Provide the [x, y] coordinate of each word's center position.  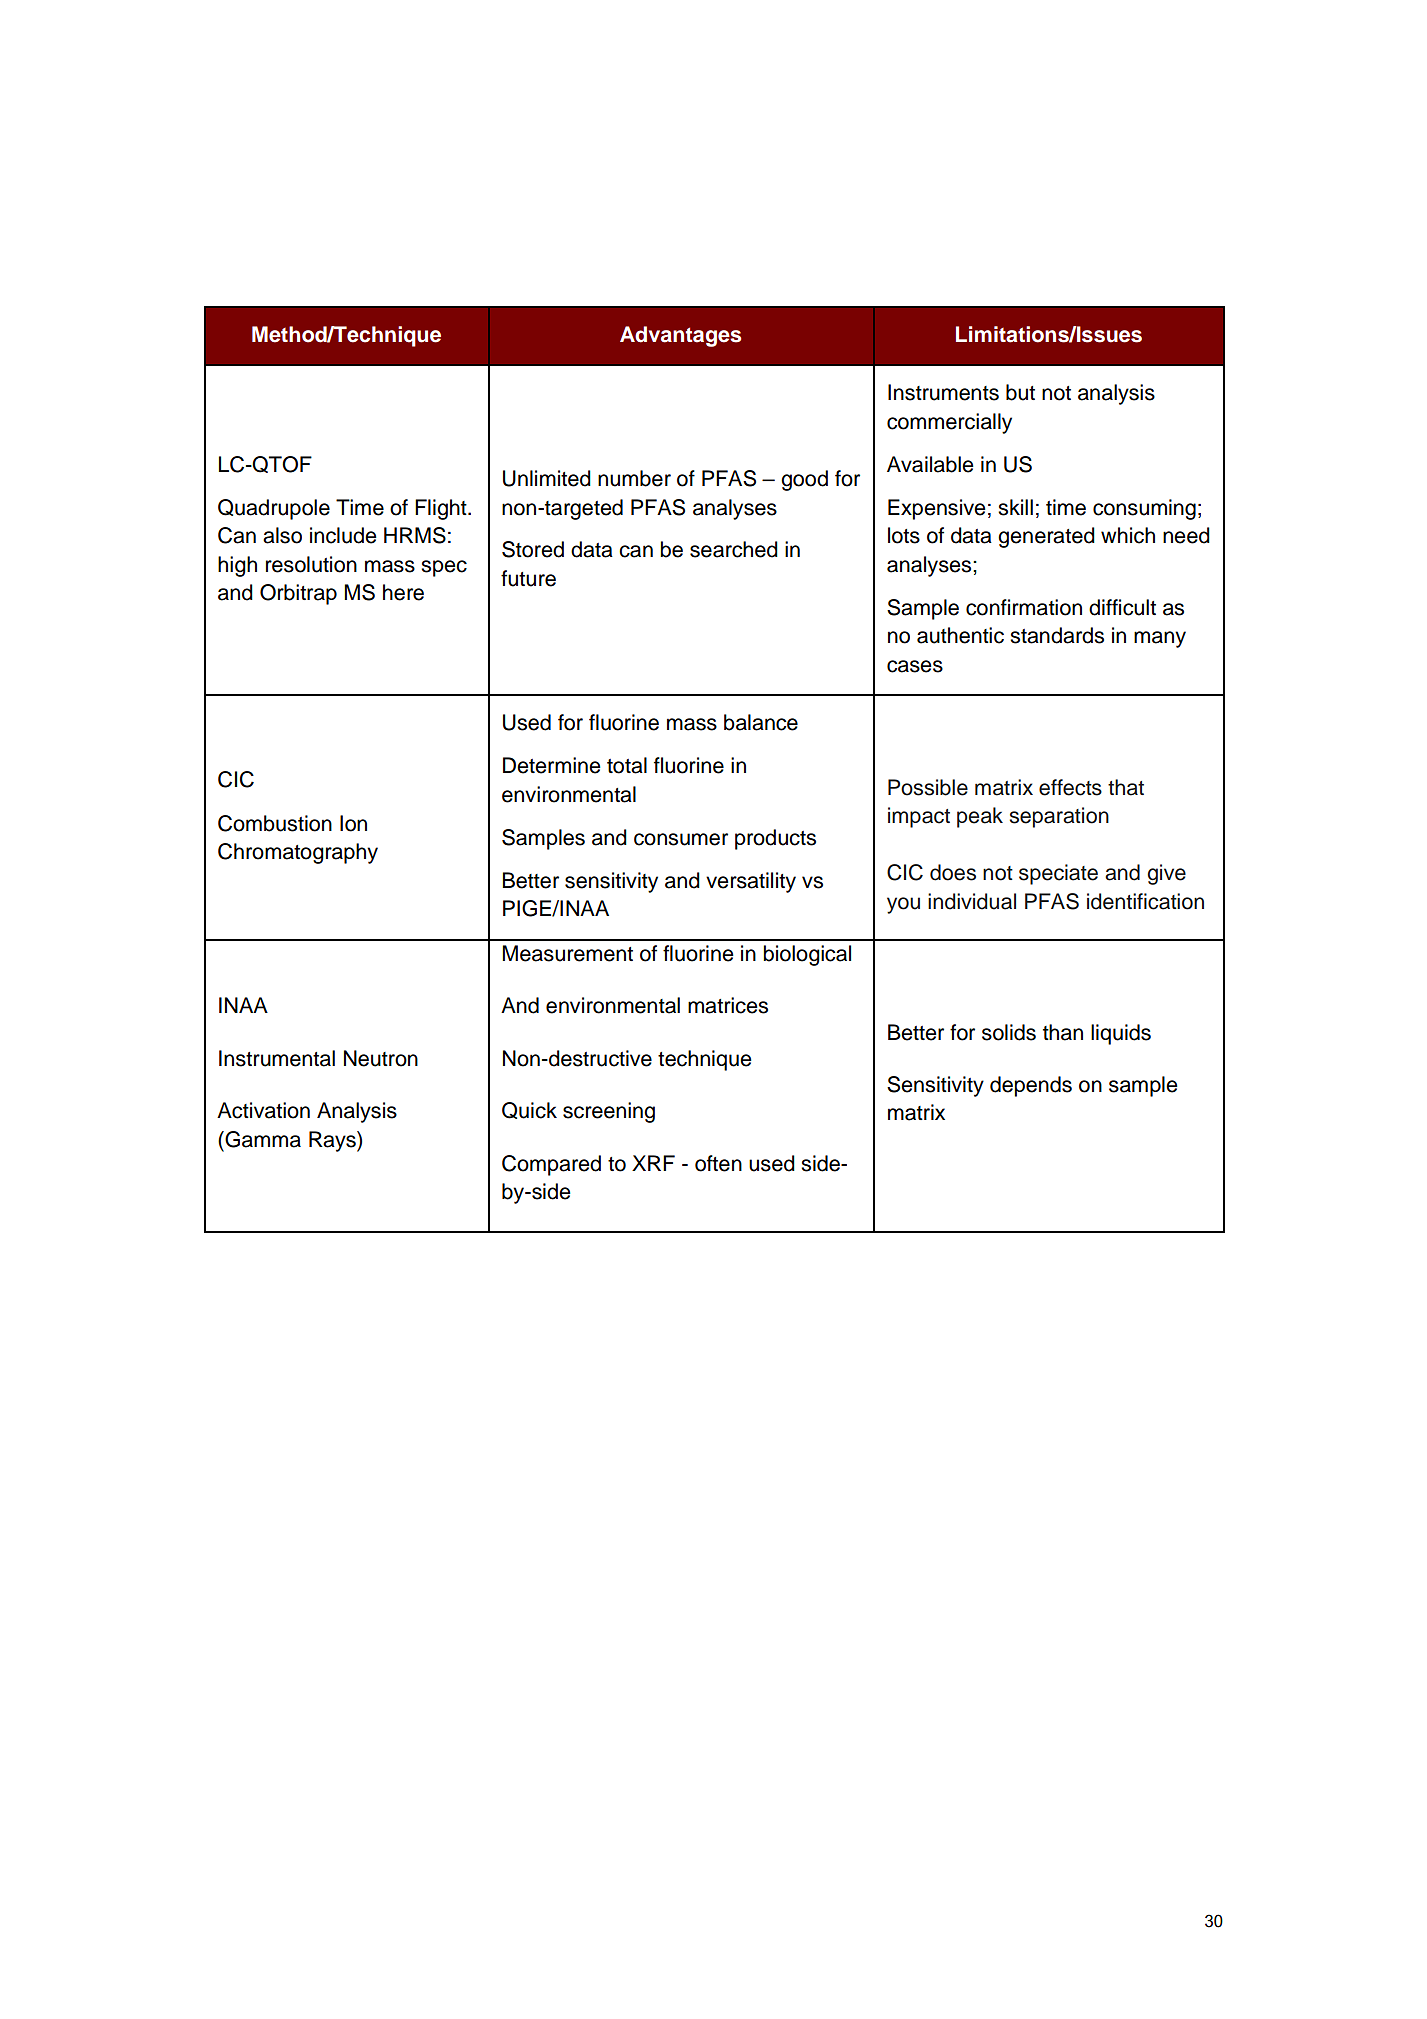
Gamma [262, 1139]
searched [734, 549]
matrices [728, 1005]
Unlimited [547, 478]
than [1063, 1032]
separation [1059, 817]
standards [1057, 635]
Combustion [275, 823]
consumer [681, 839]
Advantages [680, 336]
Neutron [381, 1058]
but [1020, 392]
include [343, 535]
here [403, 592]
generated [1046, 537]
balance [761, 722]
